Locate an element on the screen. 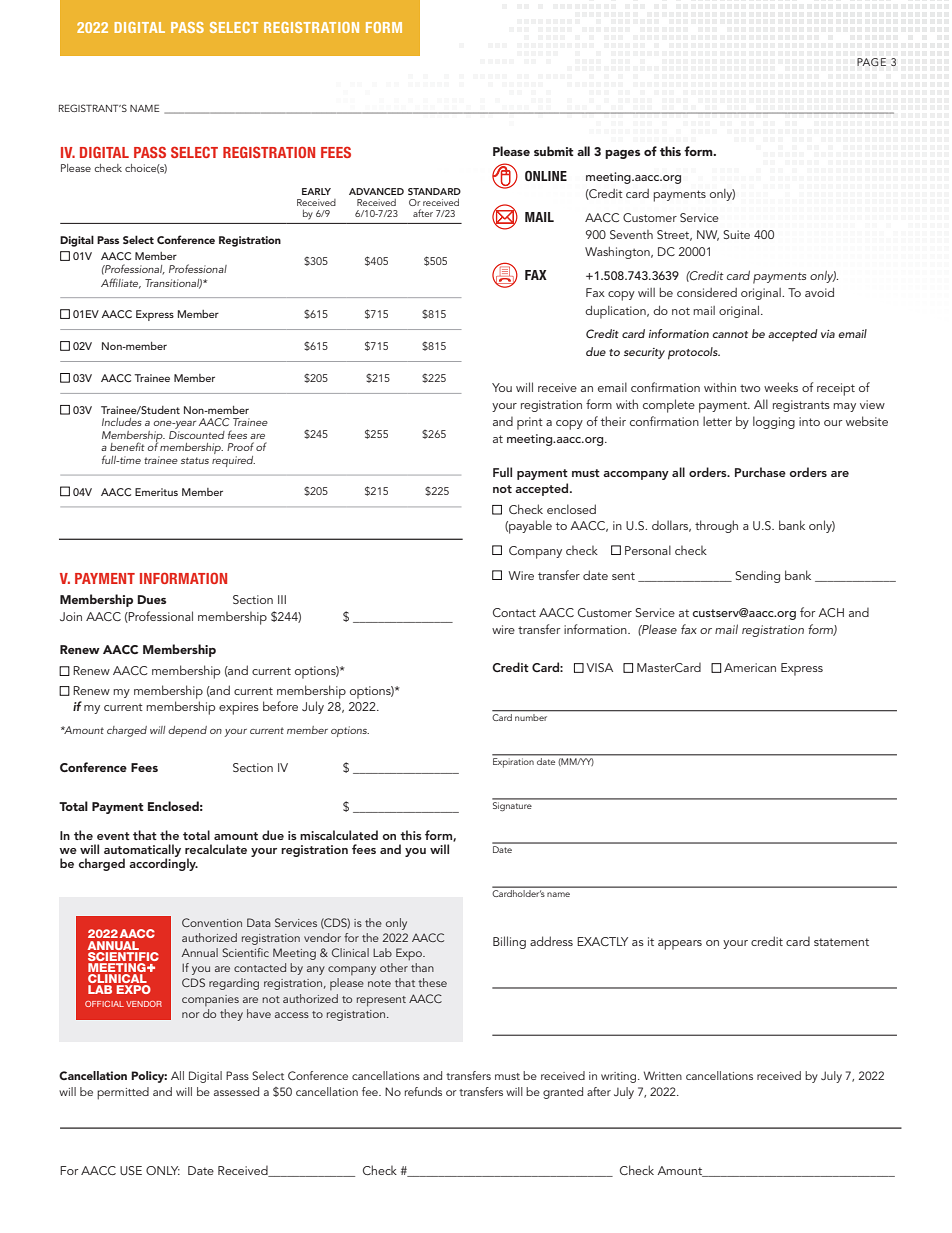  automatically is located at coordinates (142, 851).
